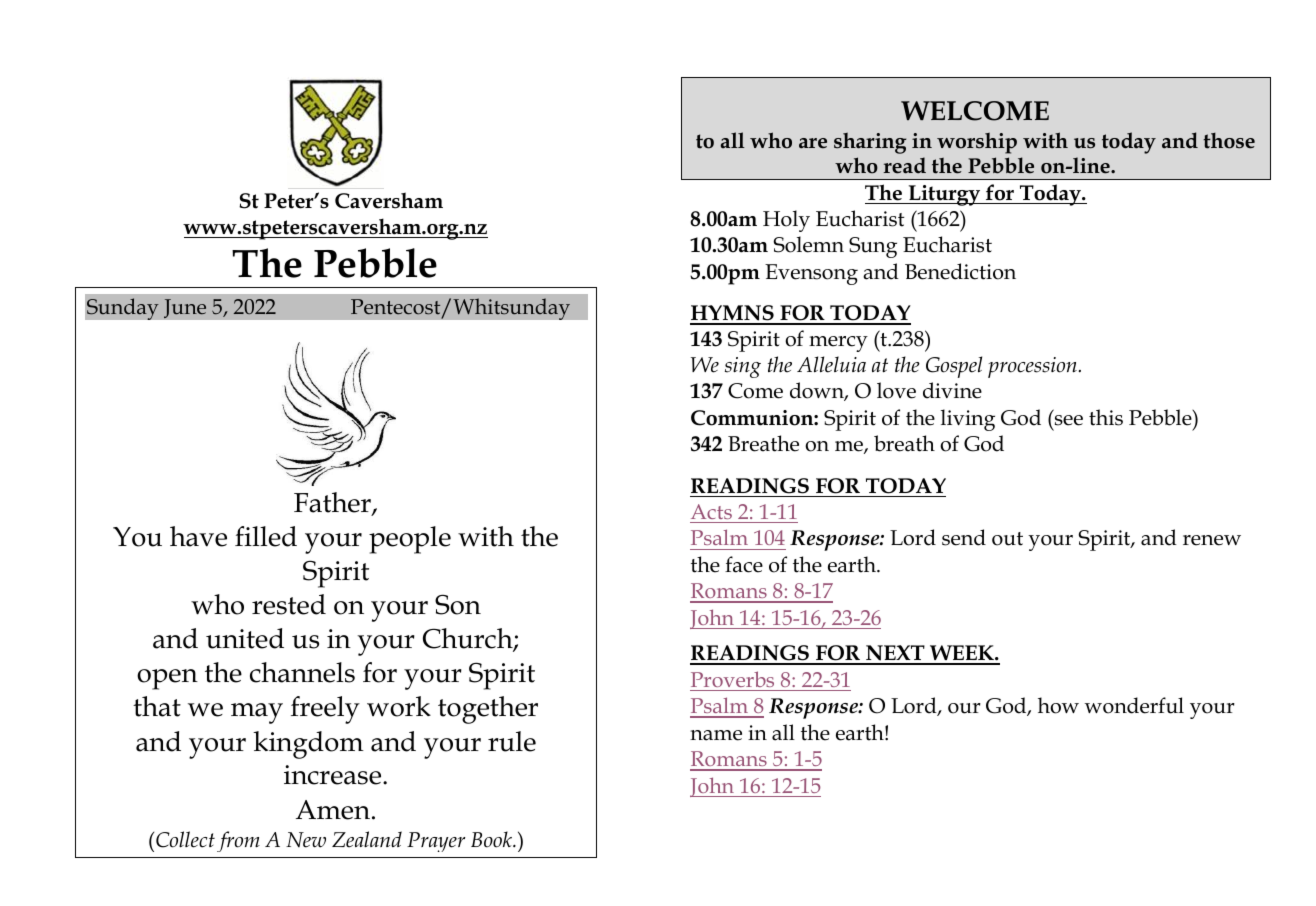  I want to click on sing, so click(743, 367).
